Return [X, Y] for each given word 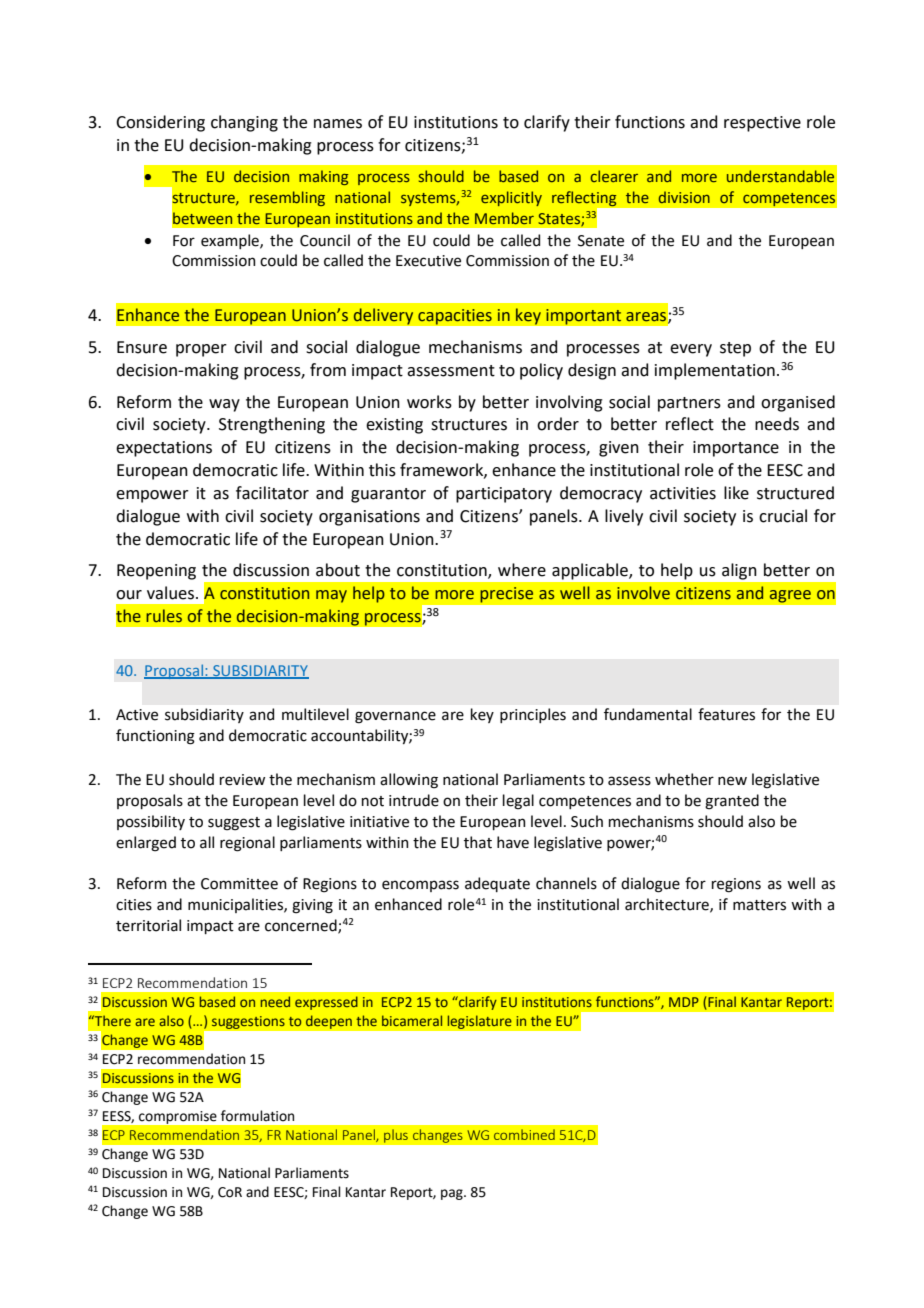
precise [507, 595]
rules [164, 616]
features [726, 714]
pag [453, 1194]
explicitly [511, 198]
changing [244, 123]
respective [762, 124]
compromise [177, 1117]
